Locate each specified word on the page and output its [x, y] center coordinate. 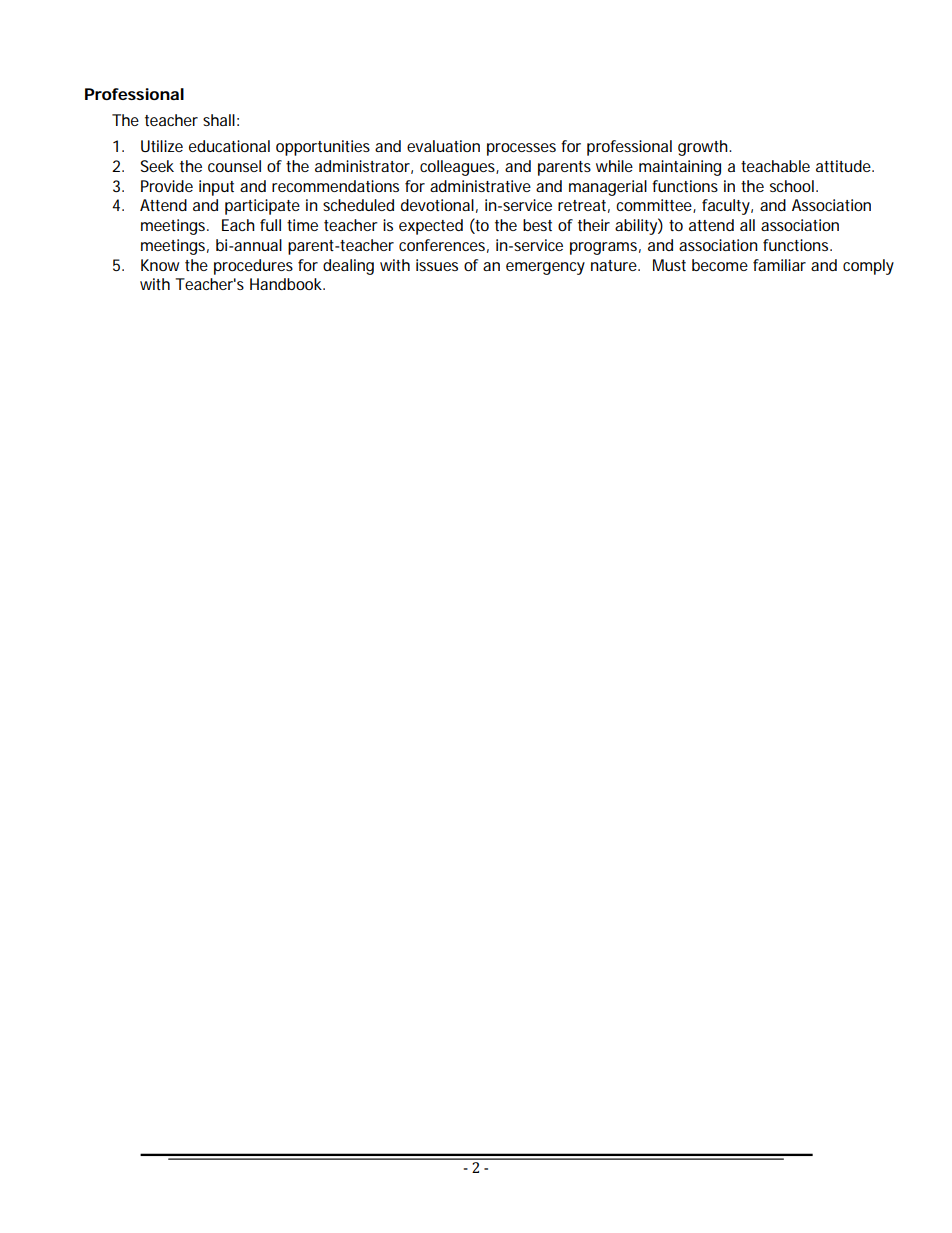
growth [704, 148]
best [537, 225]
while [614, 166]
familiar [779, 265]
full [270, 225]
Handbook [287, 284]
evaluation [443, 146]
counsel [234, 166]
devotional [437, 205]
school [792, 186]
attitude [844, 166]
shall [219, 120]
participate [262, 207]
